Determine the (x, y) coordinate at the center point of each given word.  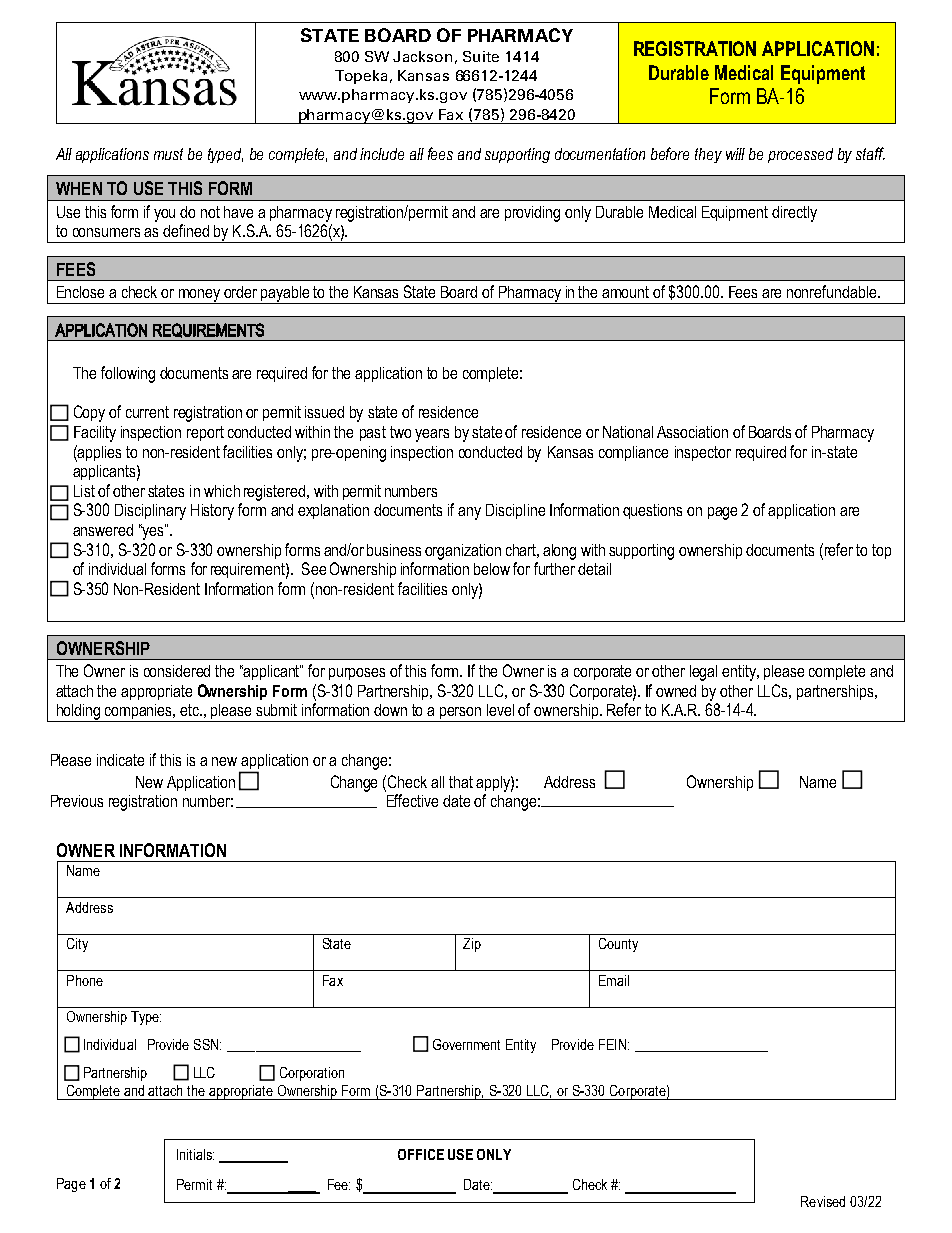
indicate (120, 760)
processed (800, 155)
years (432, 435)
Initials (195, 1154)
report (205, 433)
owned (676, 691)
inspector (703, 453)
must (168, 154)
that (461, 782)
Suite (481, 56)
